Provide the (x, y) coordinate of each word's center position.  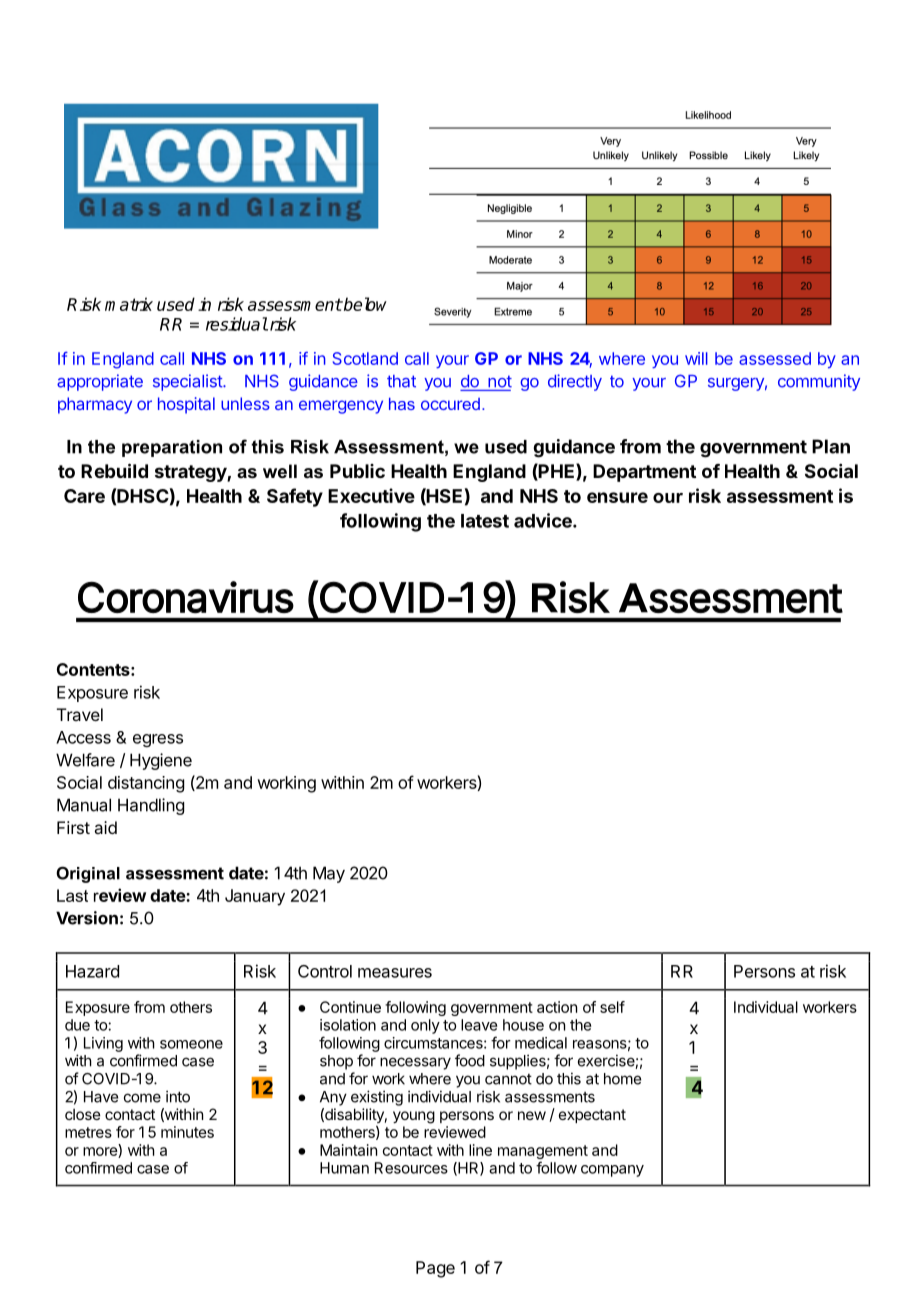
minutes (187, 1132)
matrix (129, 304)
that (401, 381)
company (612, 1171)
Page (435, 1269)
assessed (775, 358)
